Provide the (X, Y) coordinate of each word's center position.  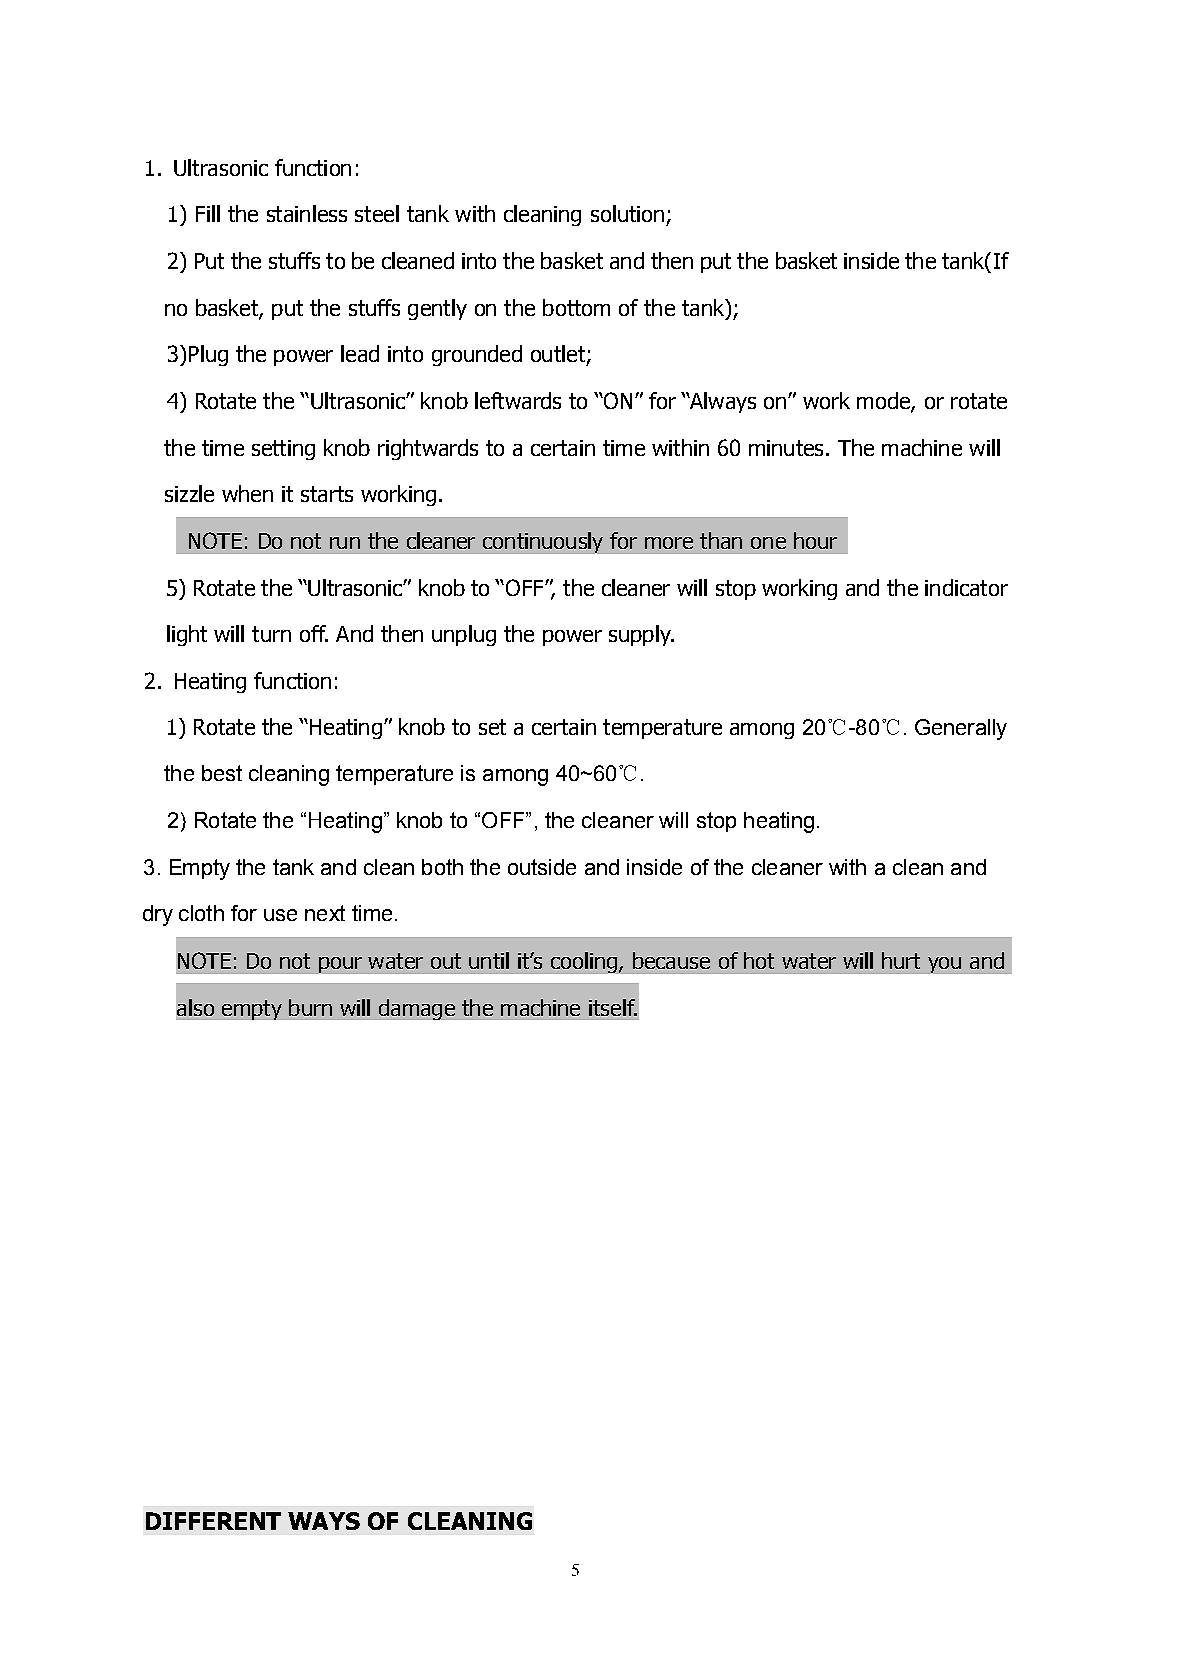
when (247, 493)
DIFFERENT (213, 1521)
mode (884, 402)
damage (417, 1009)
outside (542, 867)
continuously (543, 542)
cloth (201, 913)
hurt (901, 960)
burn (310, 1007)
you (944, 965)
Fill (208, 213)
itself (613, 1007)
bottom (576, 307)
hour (815, 540)
